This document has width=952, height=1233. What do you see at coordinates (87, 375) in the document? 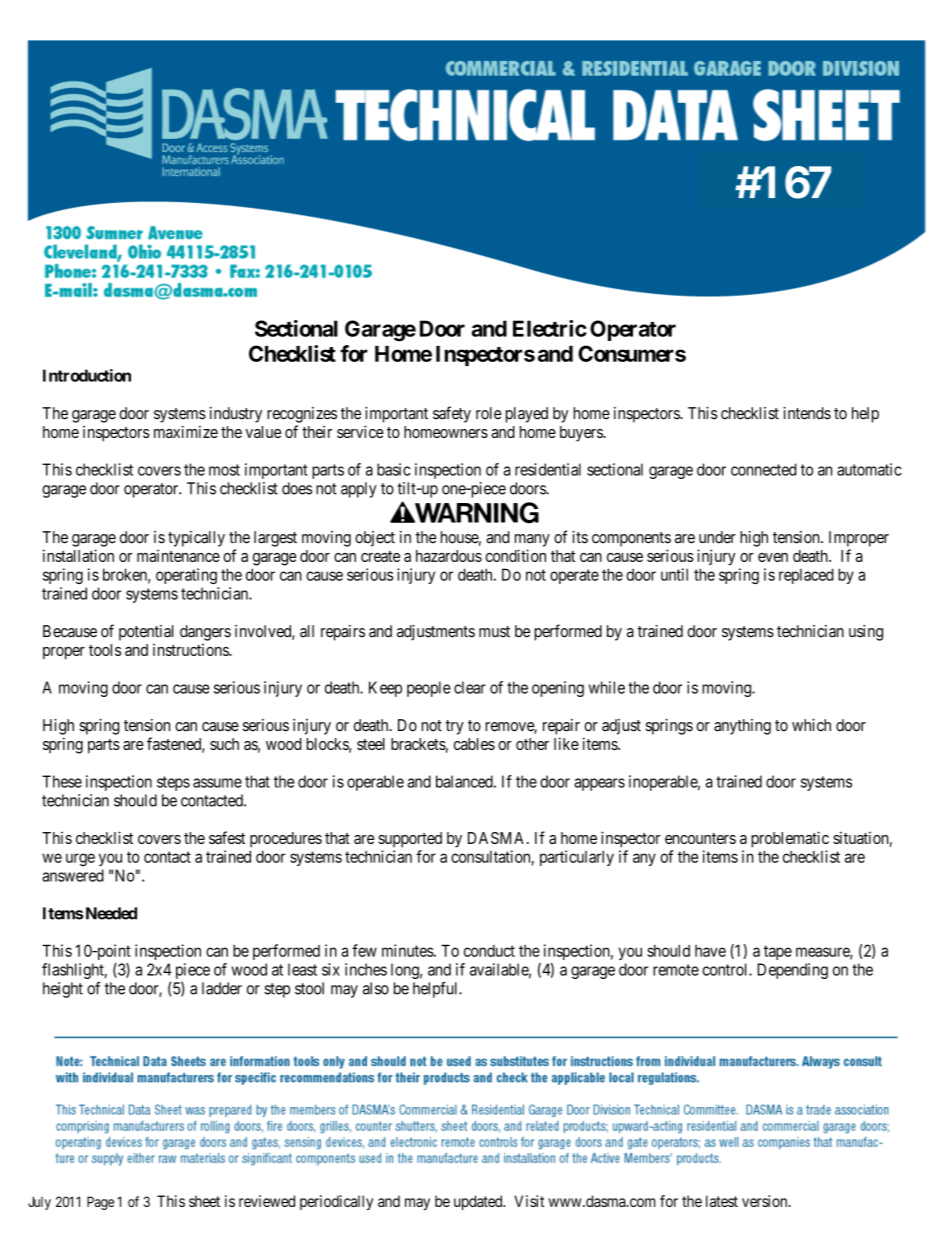
I see `Introduction` at bounding box center [87, 375].
